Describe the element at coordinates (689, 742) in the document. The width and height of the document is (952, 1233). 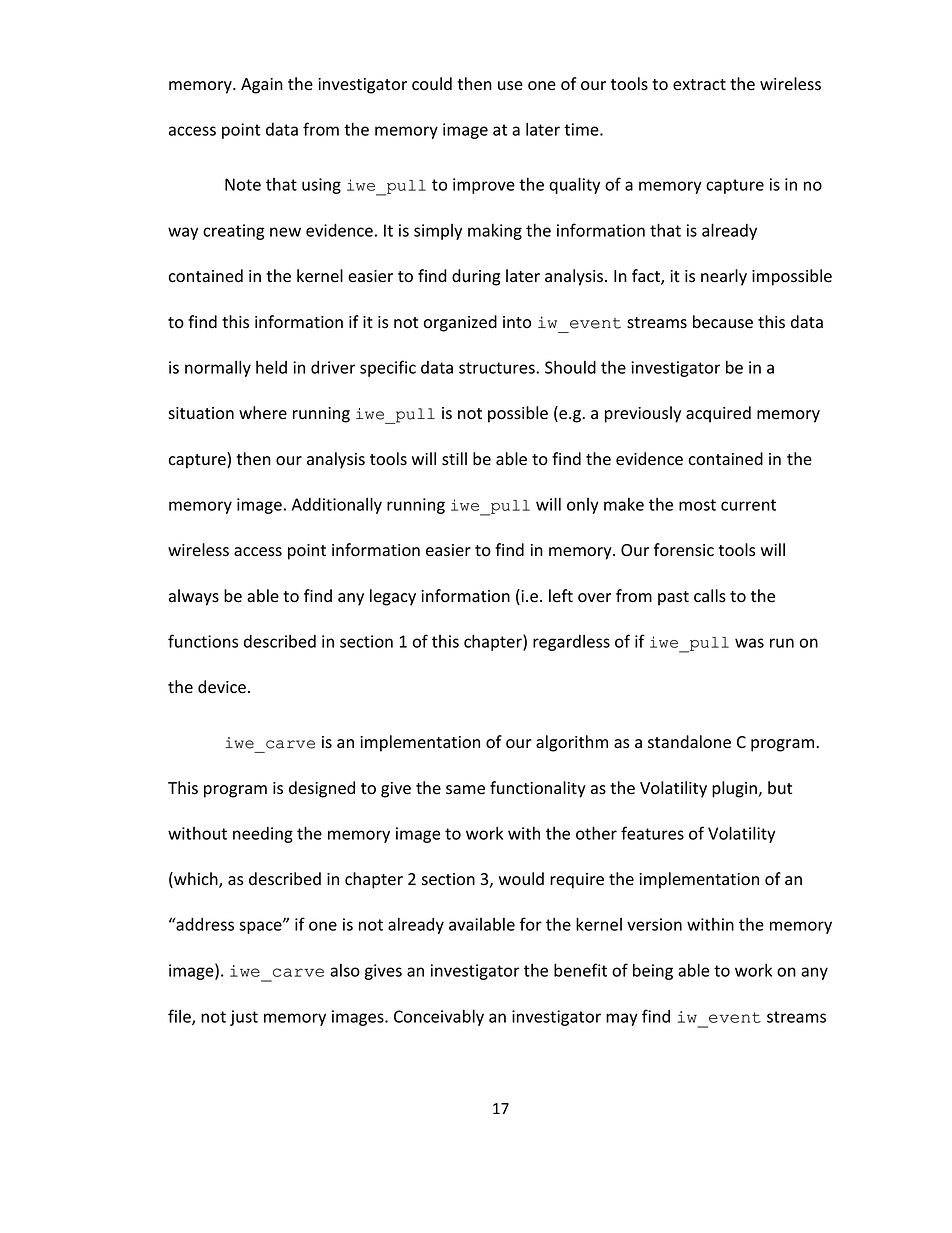
I see `standalone` at that location.
